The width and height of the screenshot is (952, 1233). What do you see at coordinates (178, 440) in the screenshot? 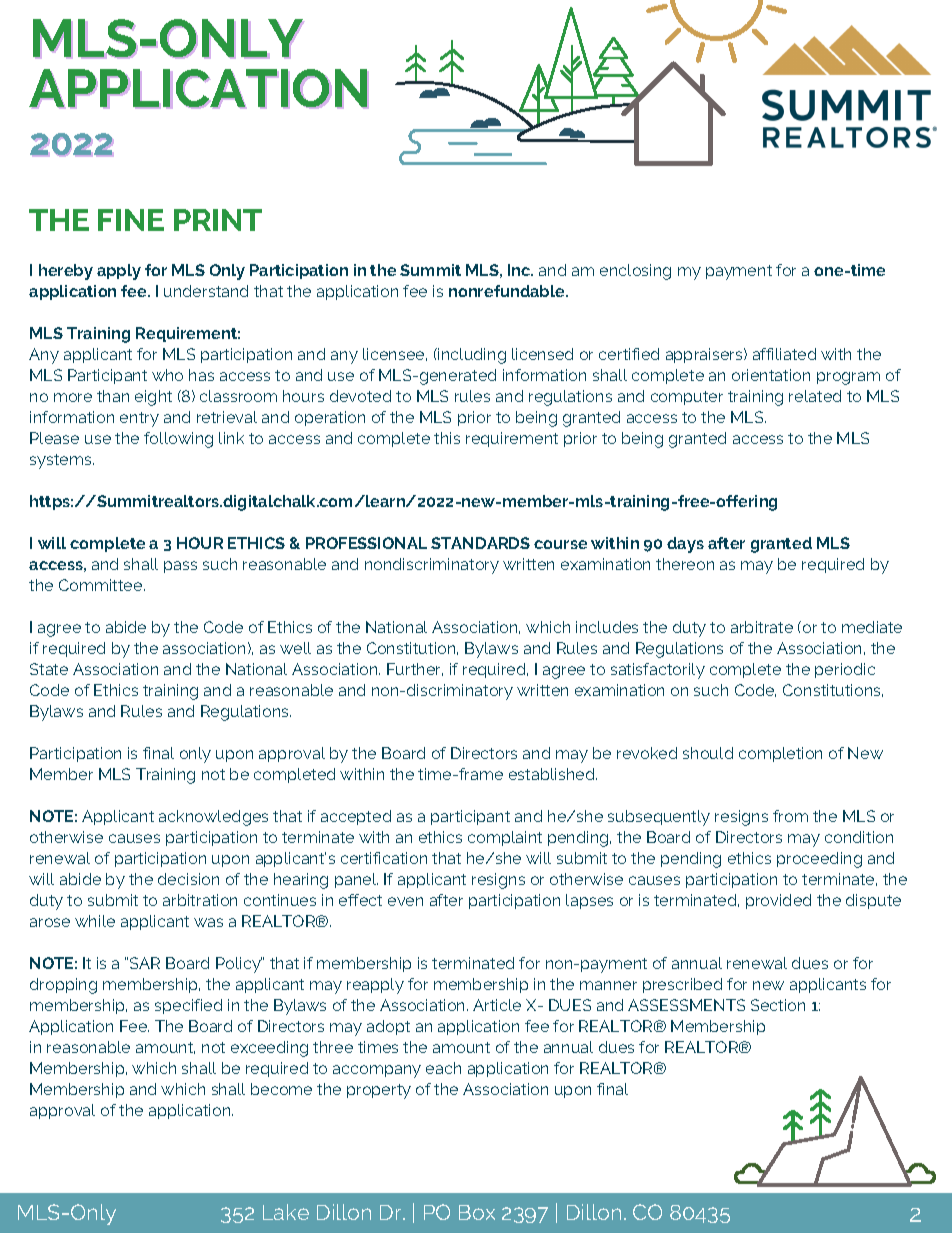
I see `following` at bounding box center [178, 440].
